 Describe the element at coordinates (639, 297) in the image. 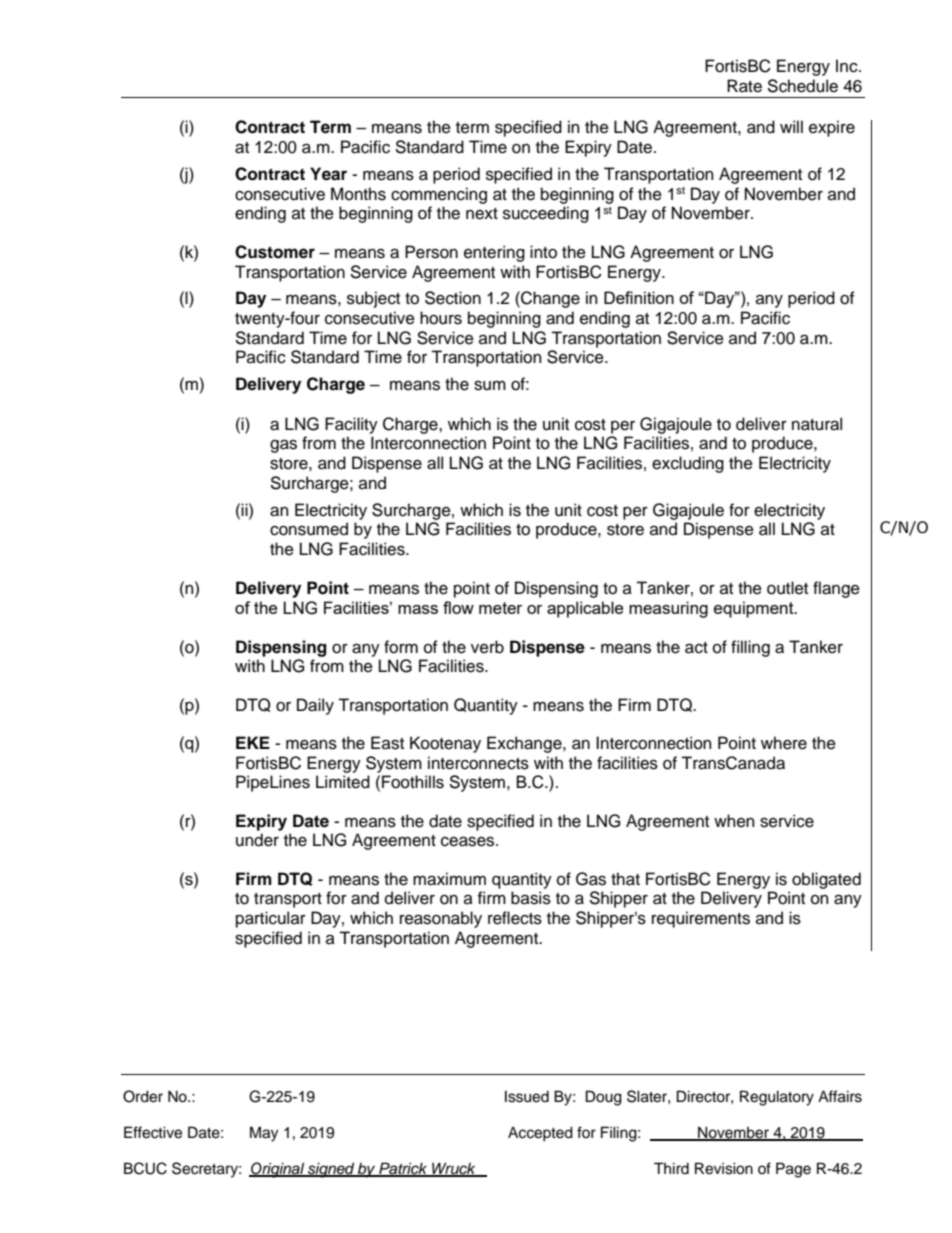

I see `Definition` at that location.
